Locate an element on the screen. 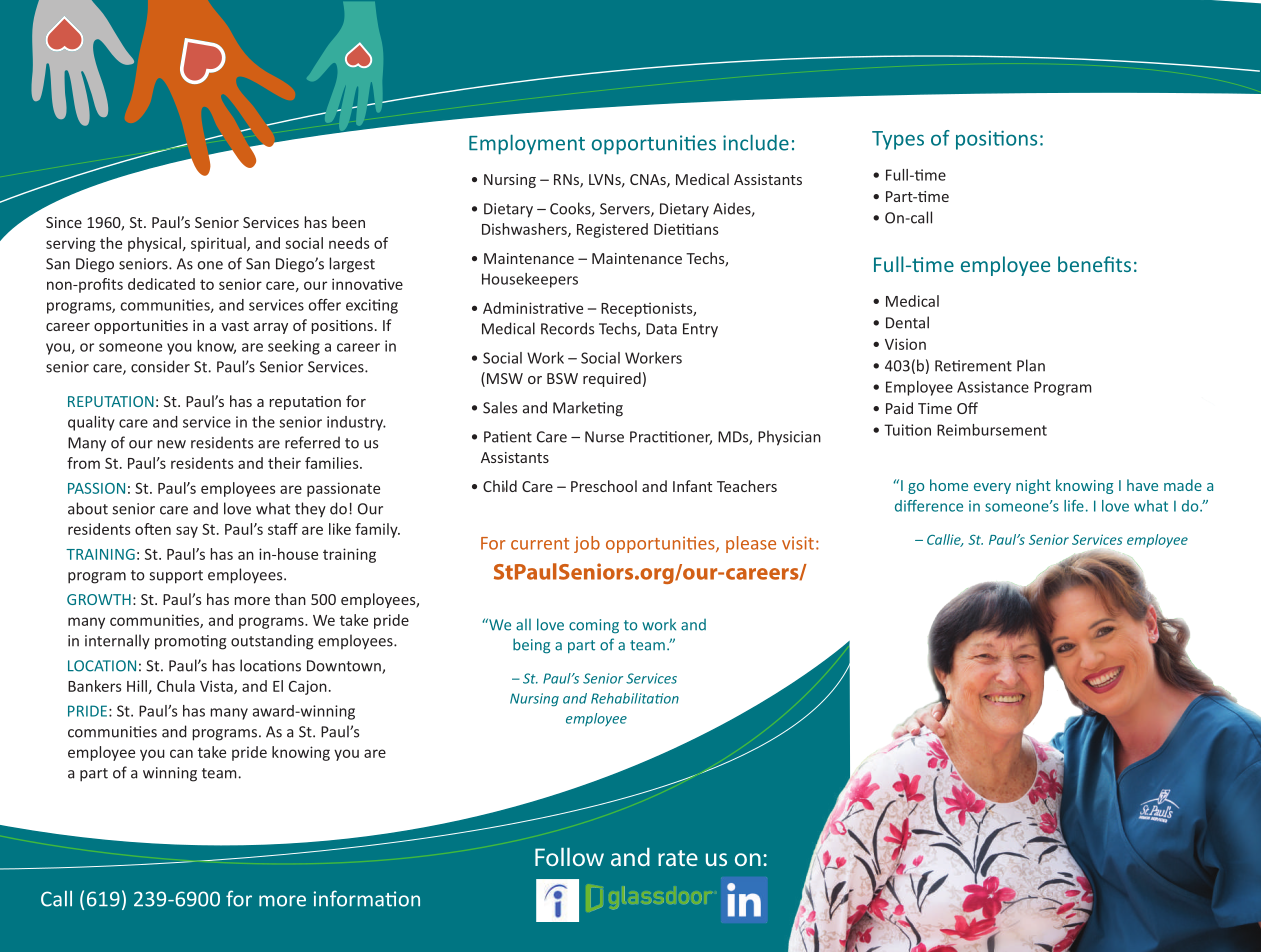  can is located at coordinates (181, 753).
